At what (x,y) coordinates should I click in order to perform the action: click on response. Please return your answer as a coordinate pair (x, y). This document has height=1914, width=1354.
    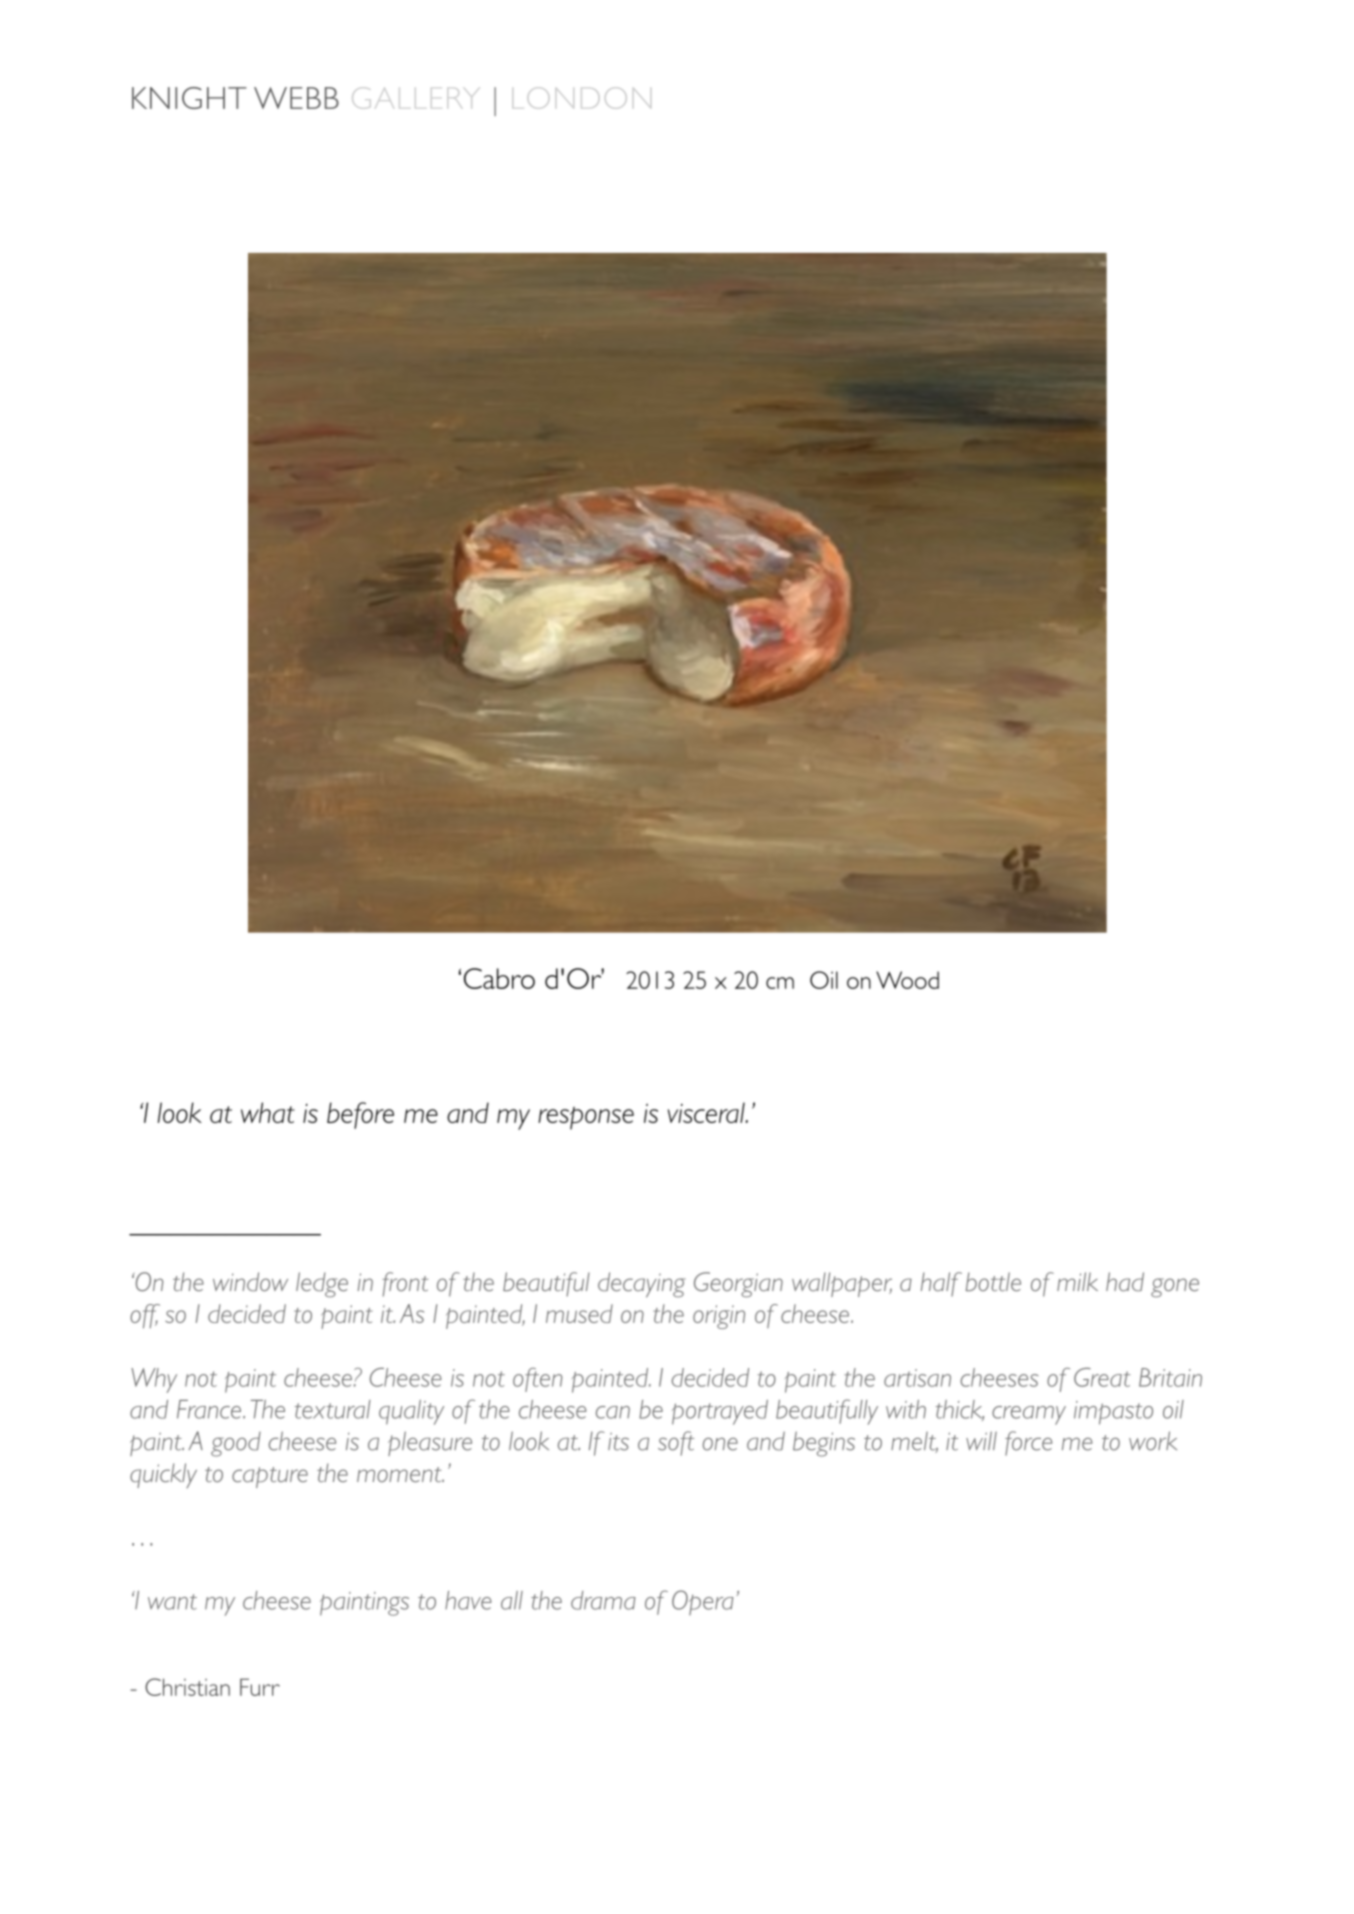
    Looking at the image, I should click on (586, 1118).
